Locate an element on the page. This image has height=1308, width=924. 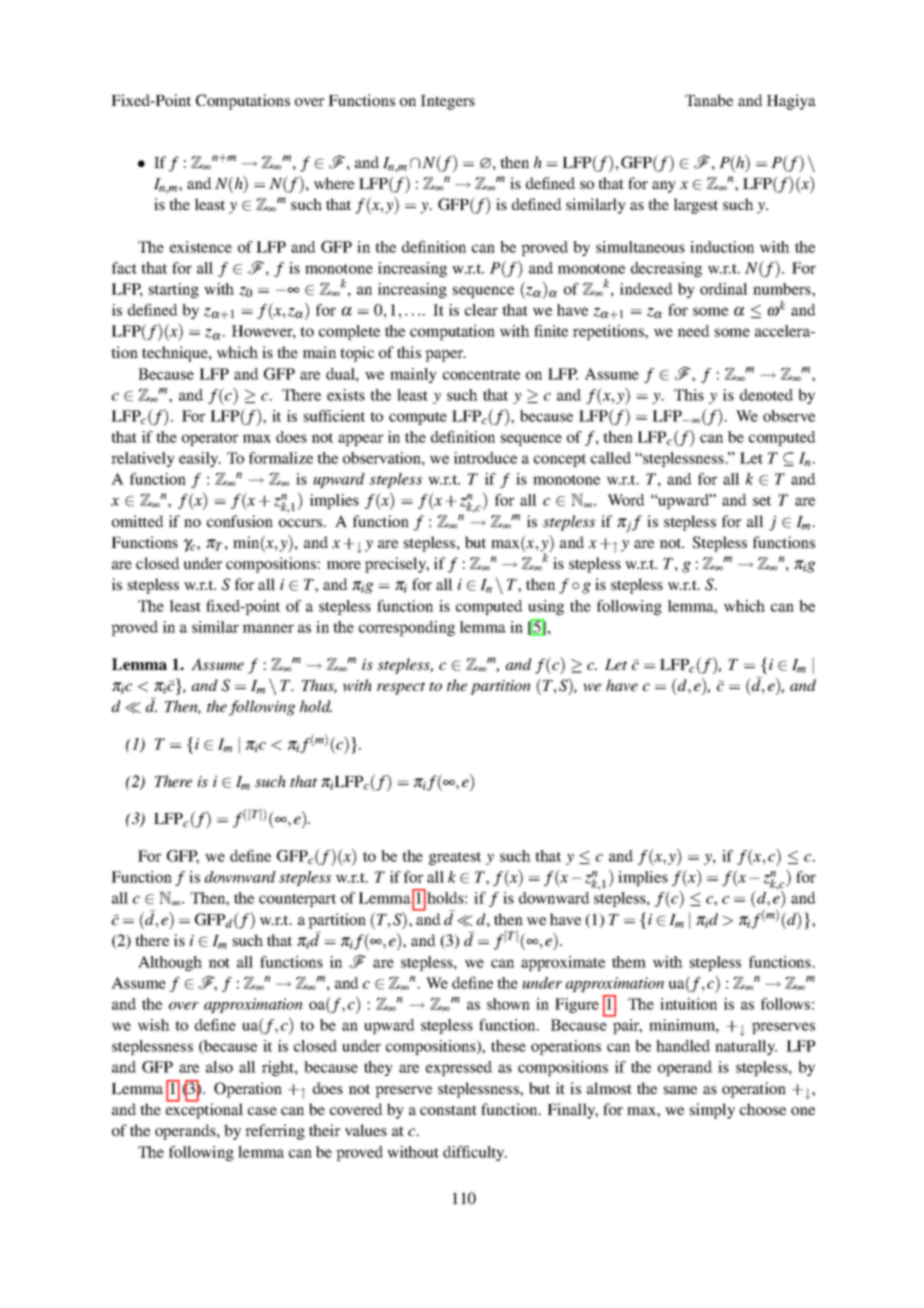
concentrate is located at coordinates (481, 375).
